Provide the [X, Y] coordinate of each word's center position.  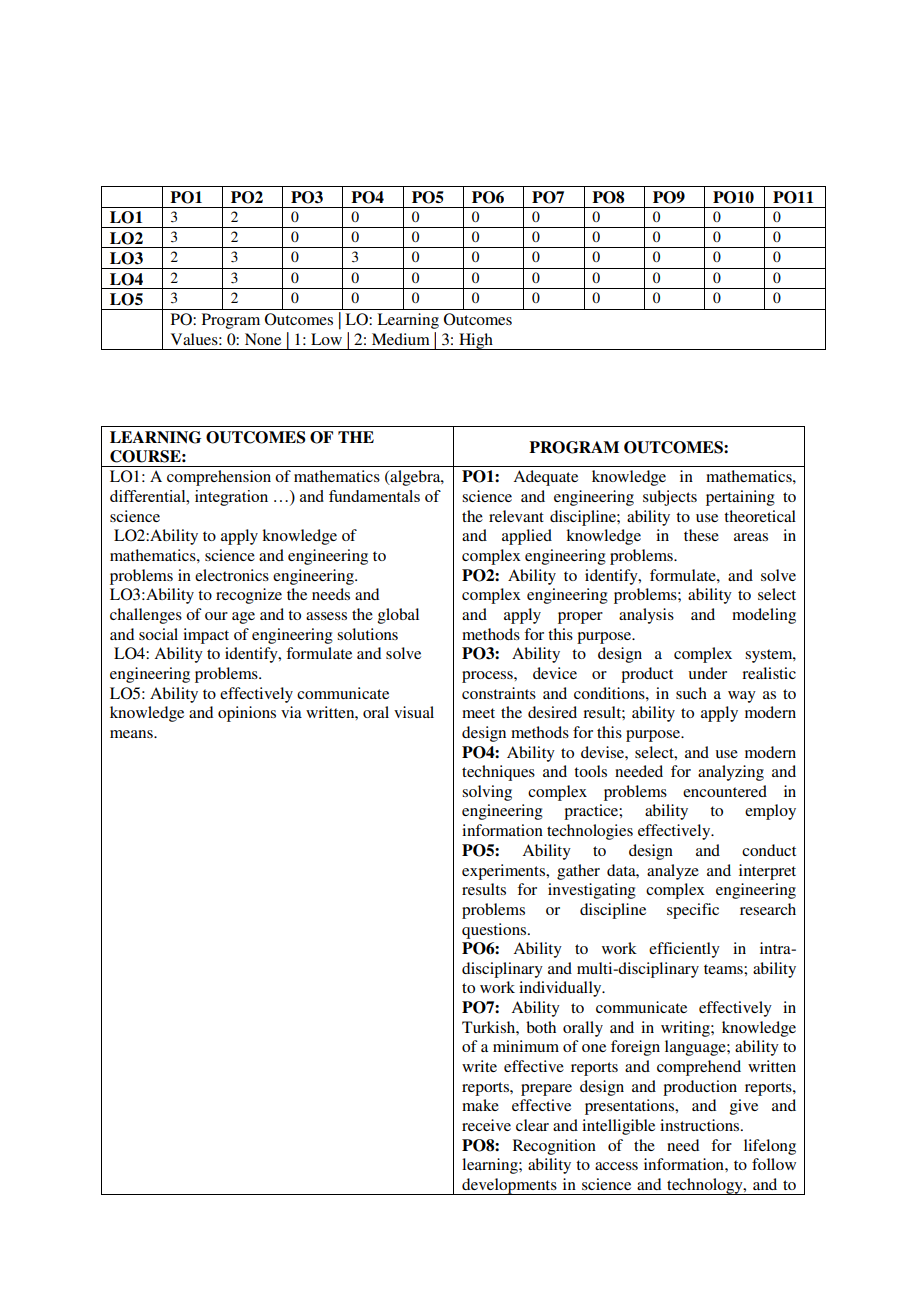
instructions [701, 1125]
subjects [670, 498]
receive [486, 1125]
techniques [498, 773]
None [263, 339]
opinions [247, 714]
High [476, 341]
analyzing [731, 773]
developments [509, 1186]
